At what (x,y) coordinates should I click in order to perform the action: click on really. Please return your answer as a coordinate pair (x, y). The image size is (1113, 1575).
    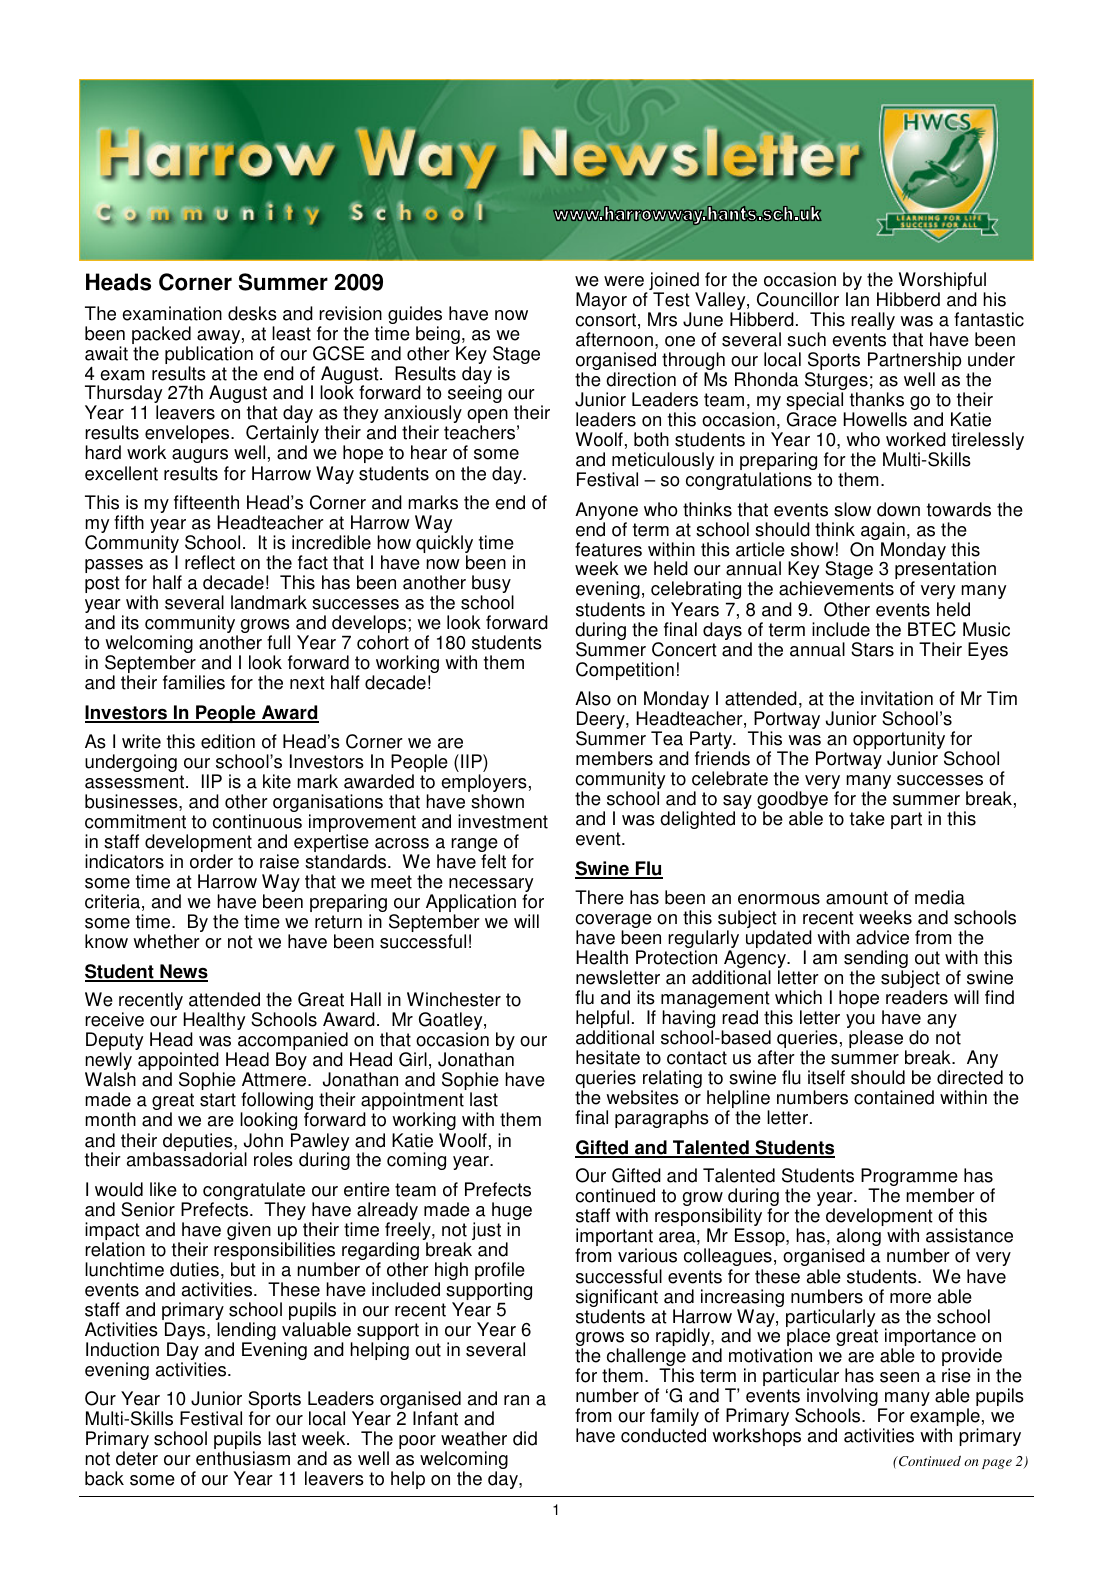
    Looking at the image, I should click on (873, 321).
